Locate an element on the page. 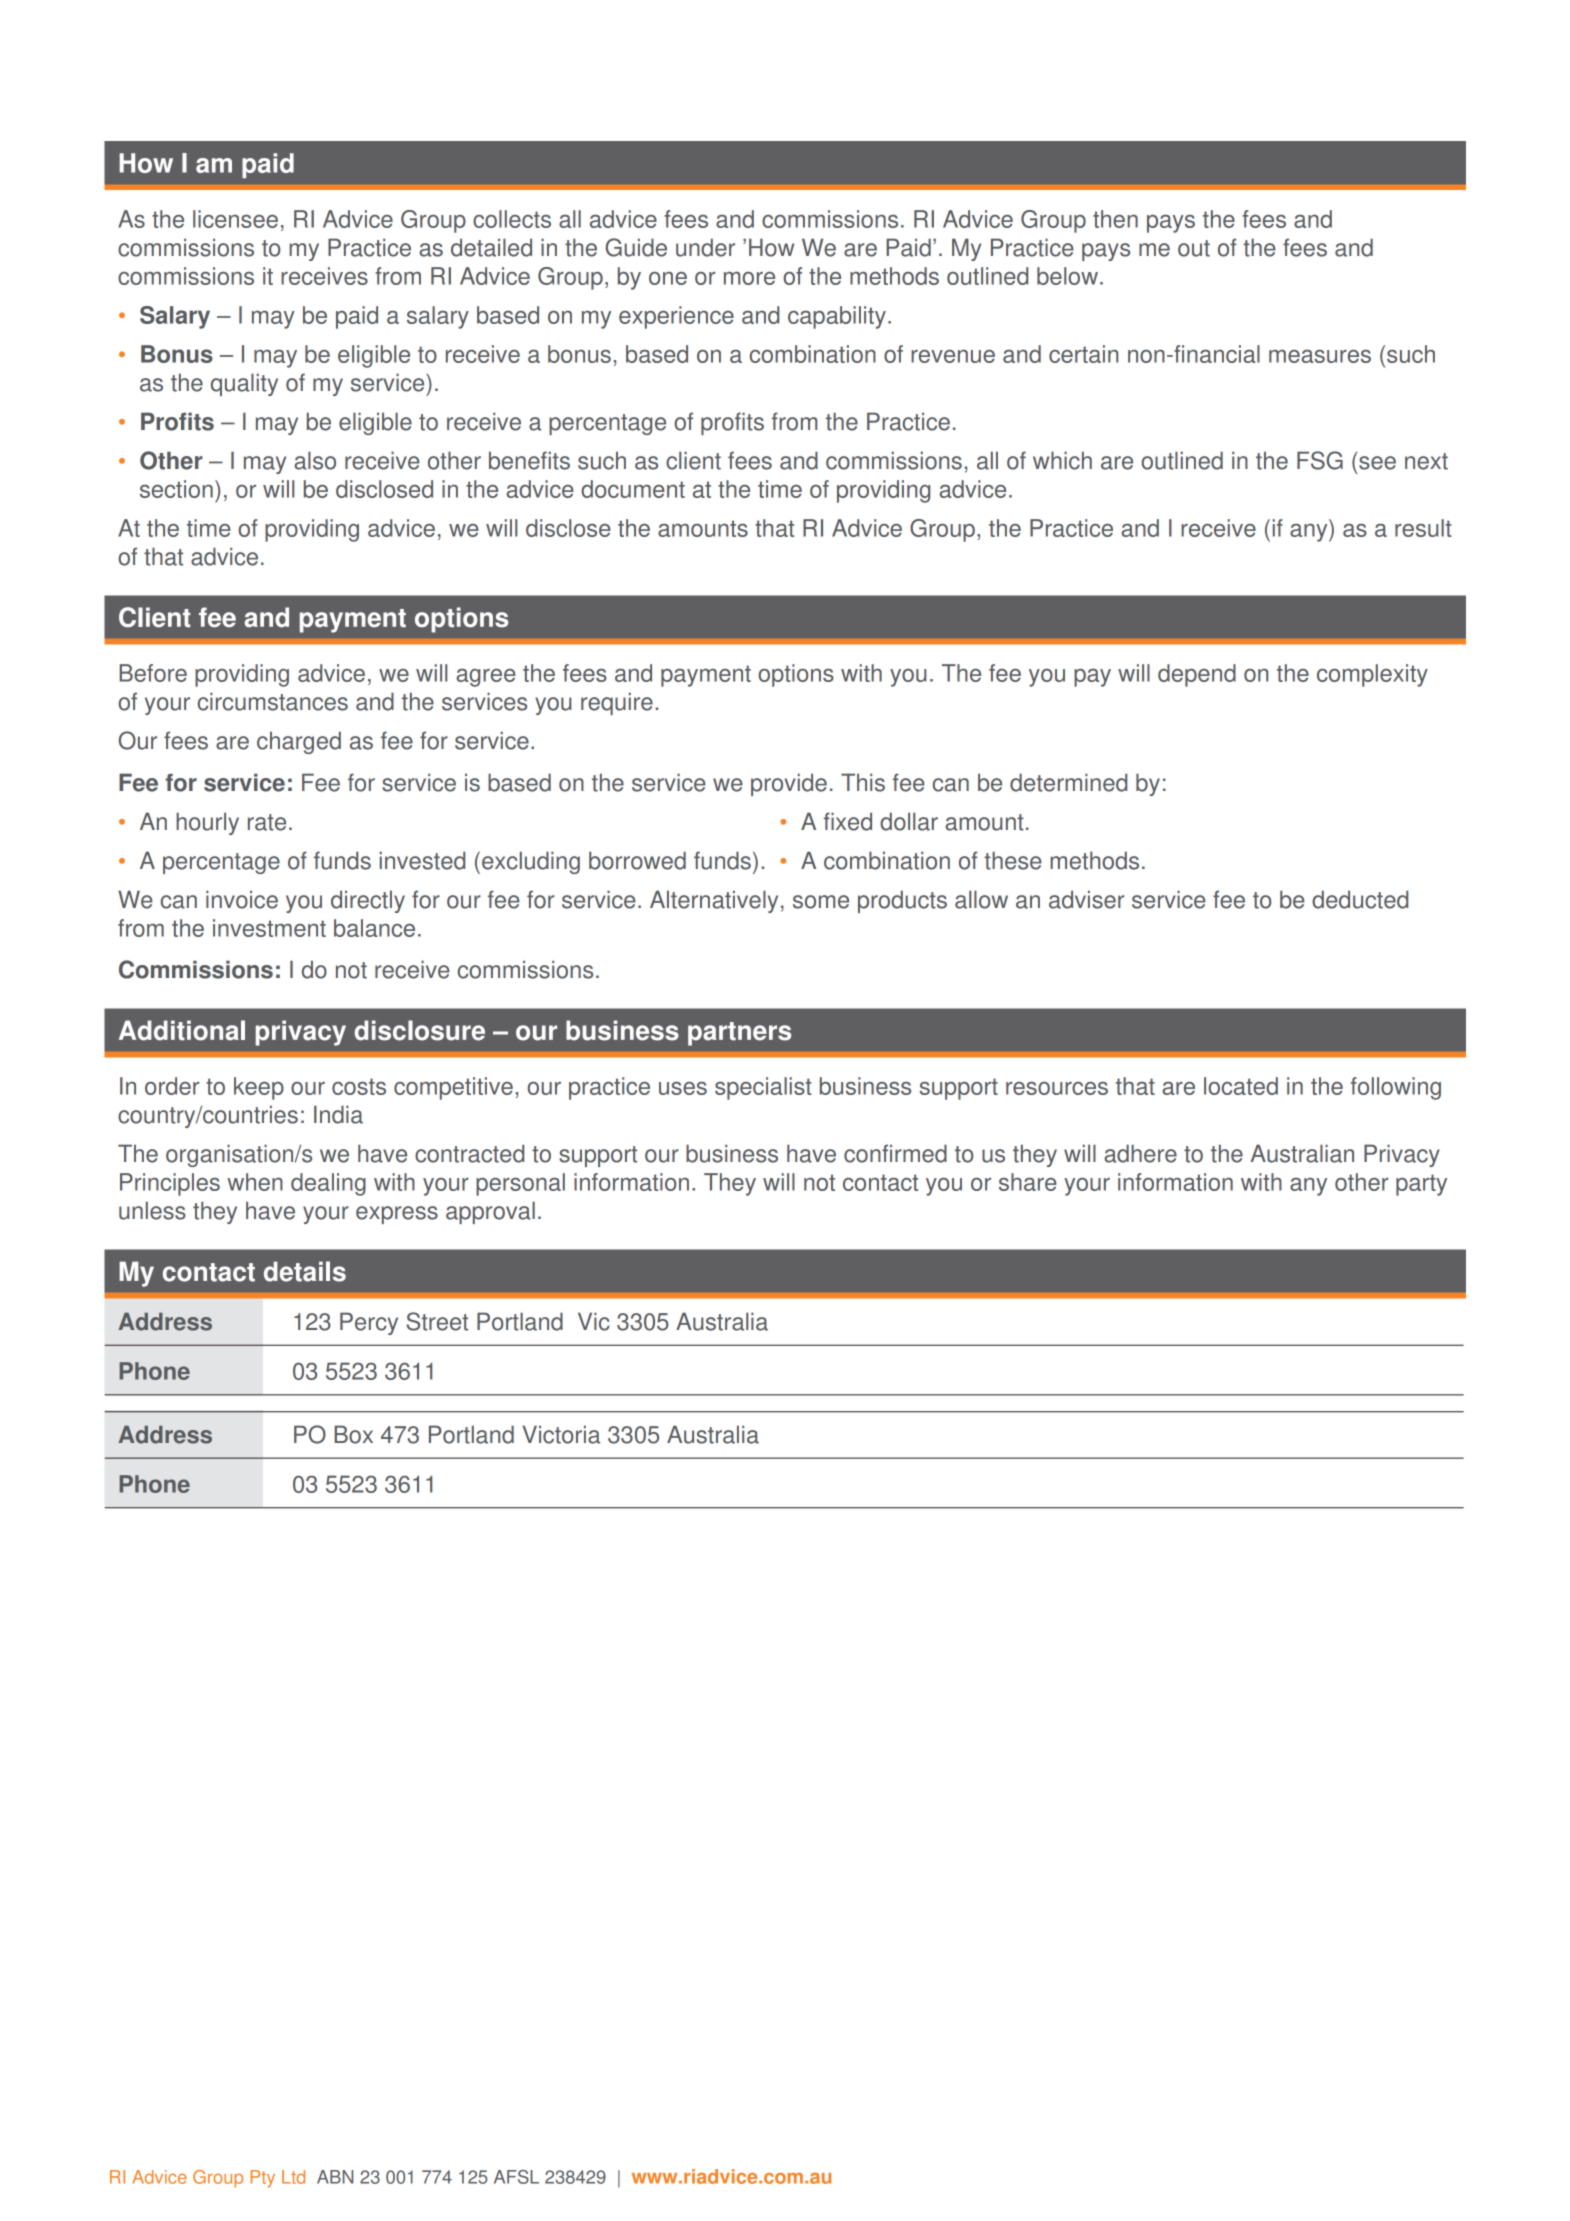 This document has height=2221, width=1570. Ltd is located at coordinates (293, 2177).
